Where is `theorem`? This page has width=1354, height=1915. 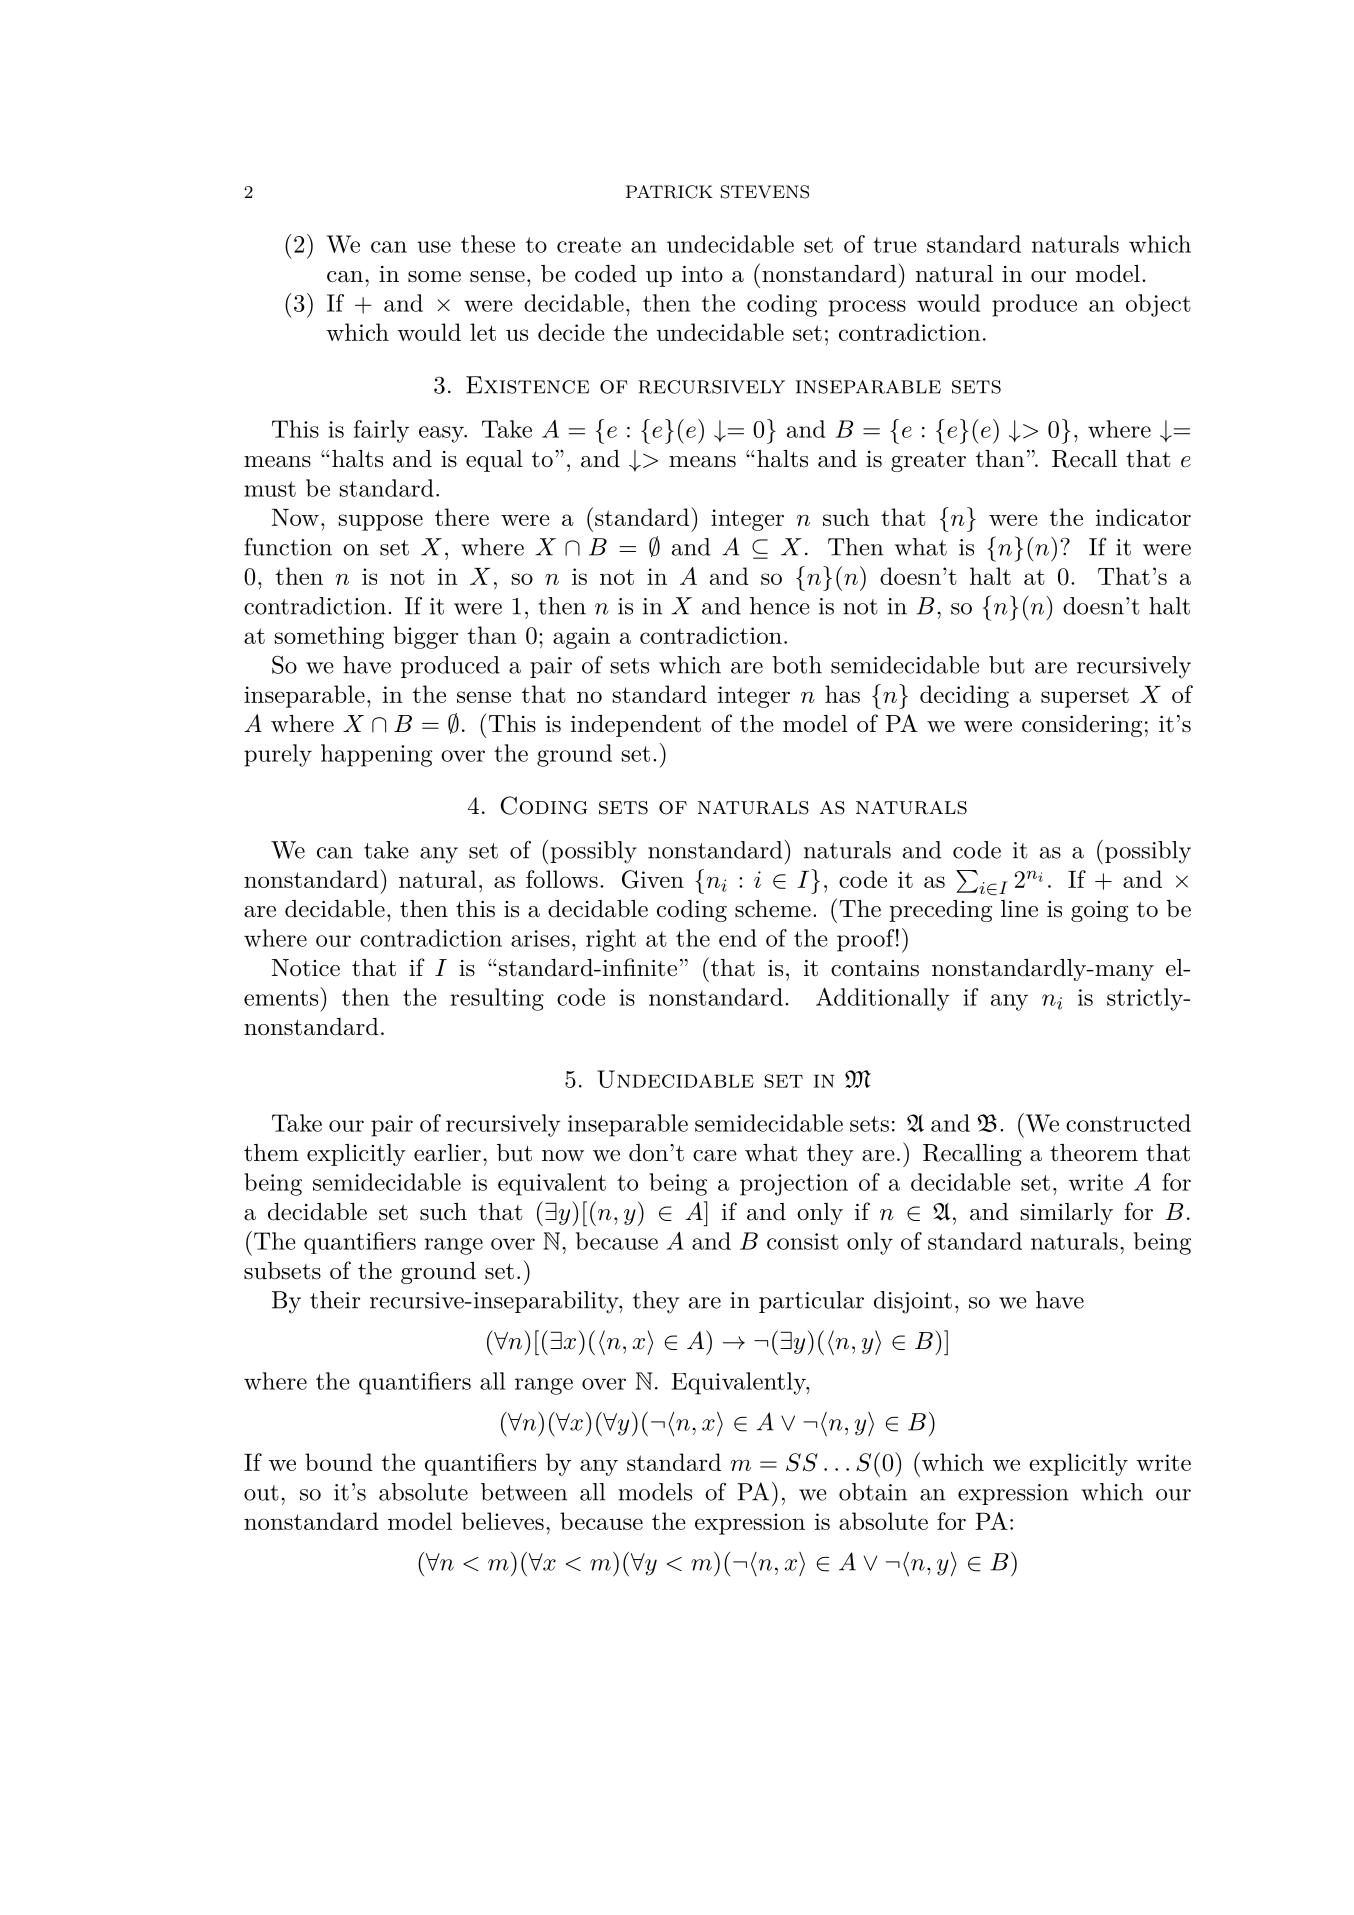 theorem is located at coordinates (1094, 1153).
